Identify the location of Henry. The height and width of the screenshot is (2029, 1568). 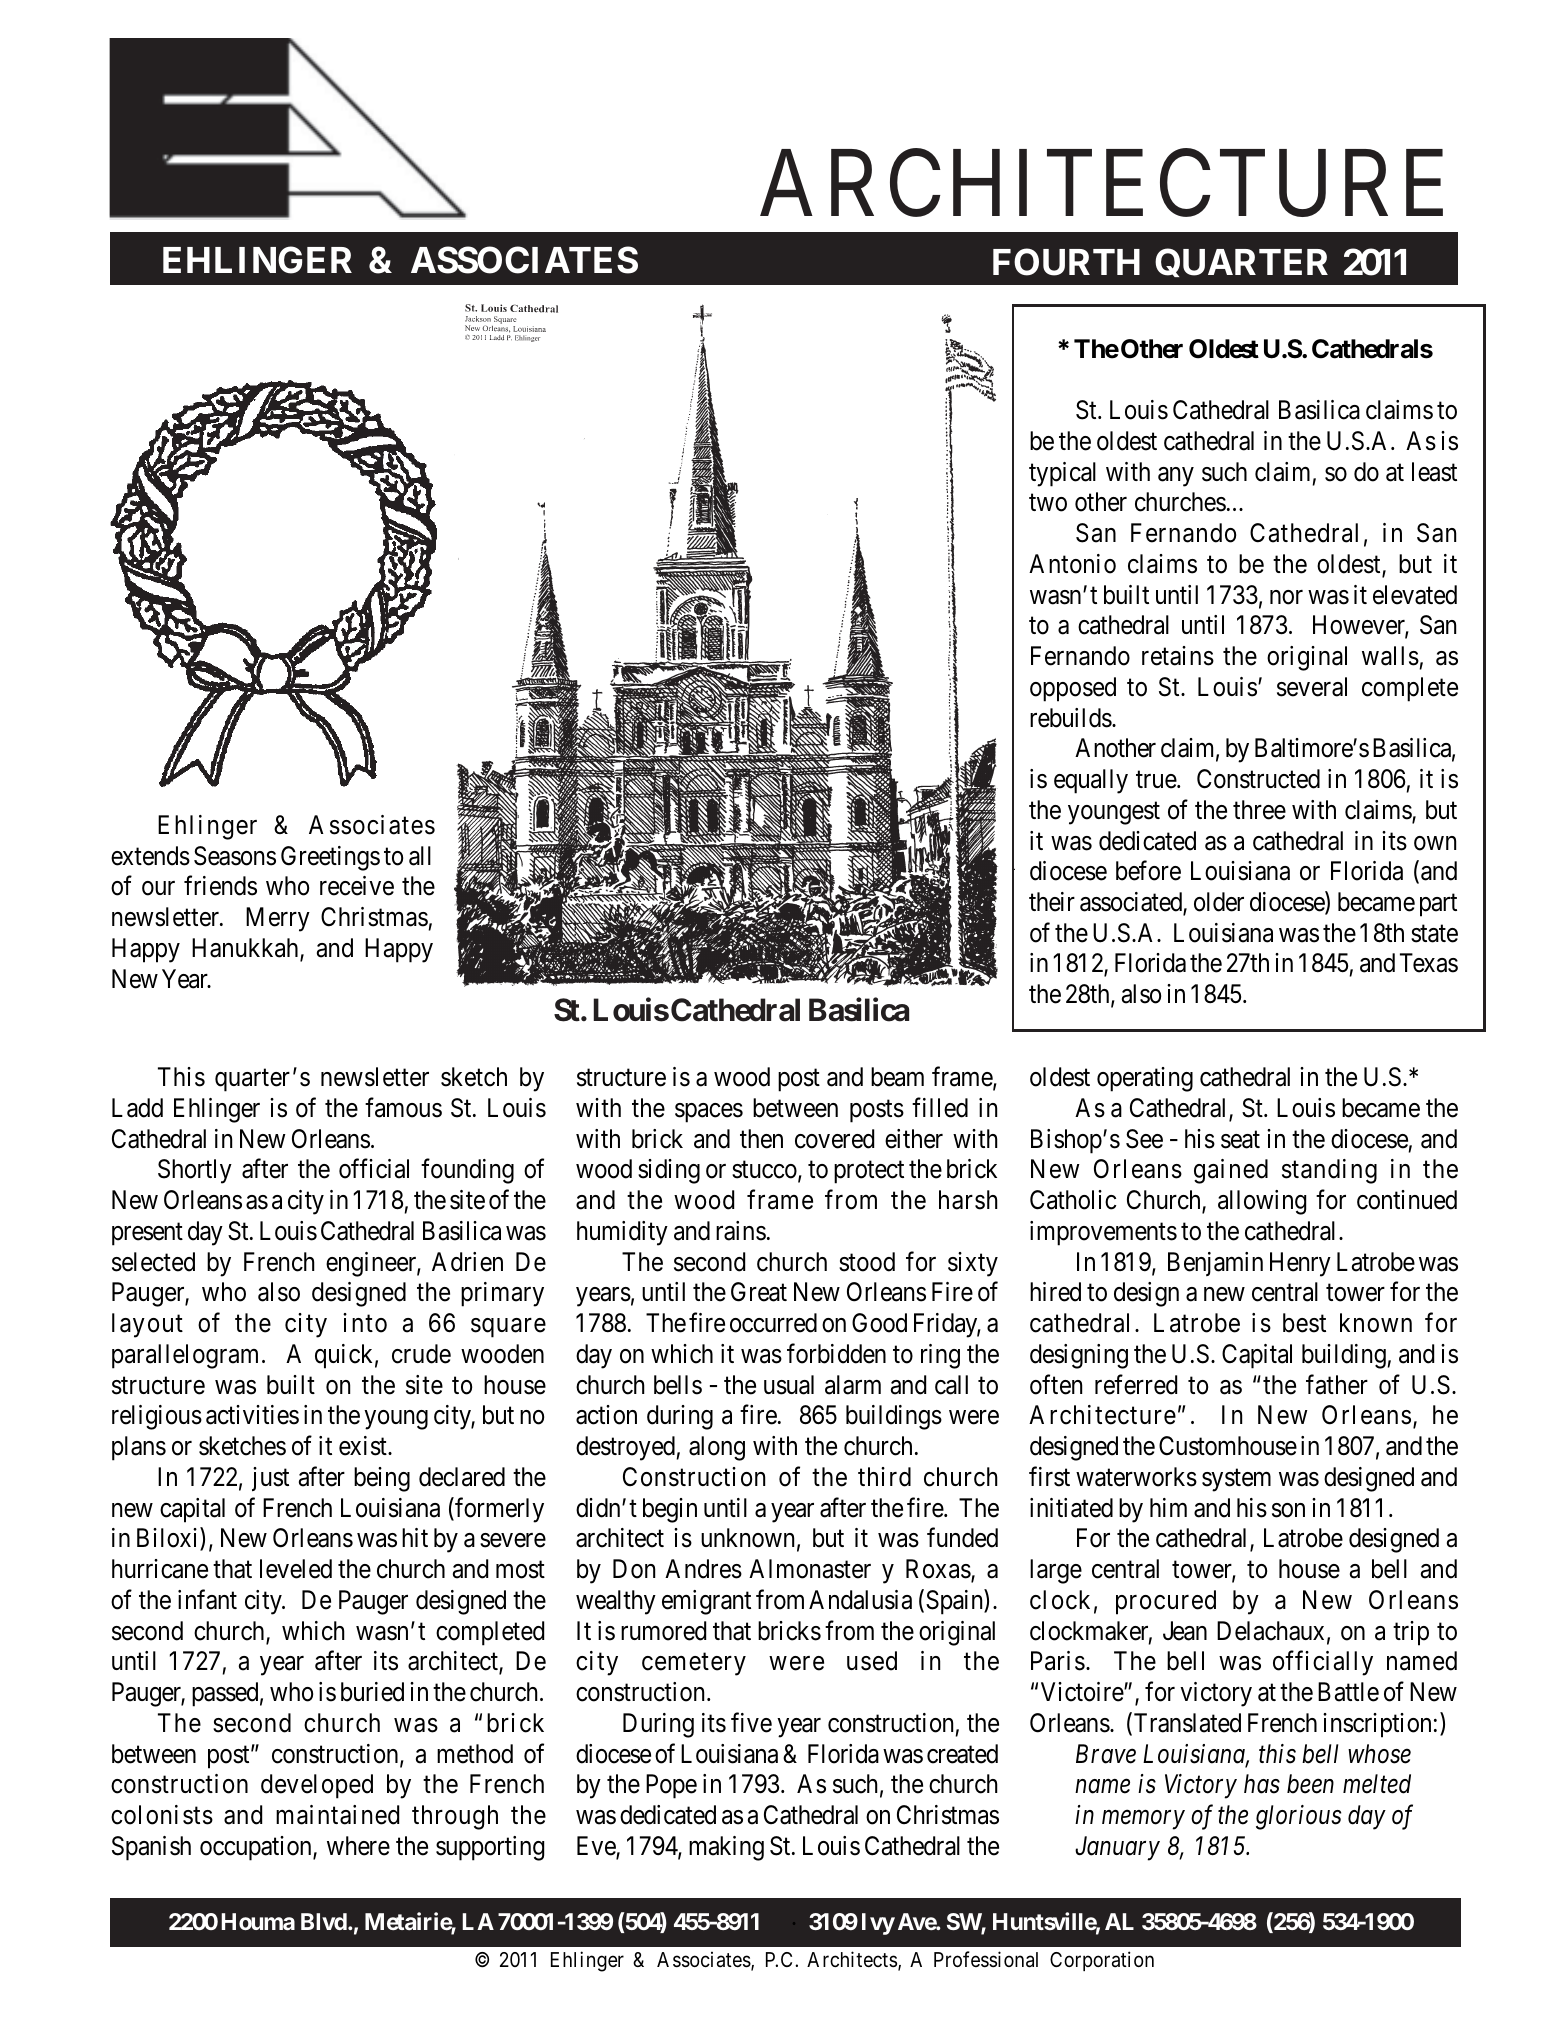
(1300, 1264).
